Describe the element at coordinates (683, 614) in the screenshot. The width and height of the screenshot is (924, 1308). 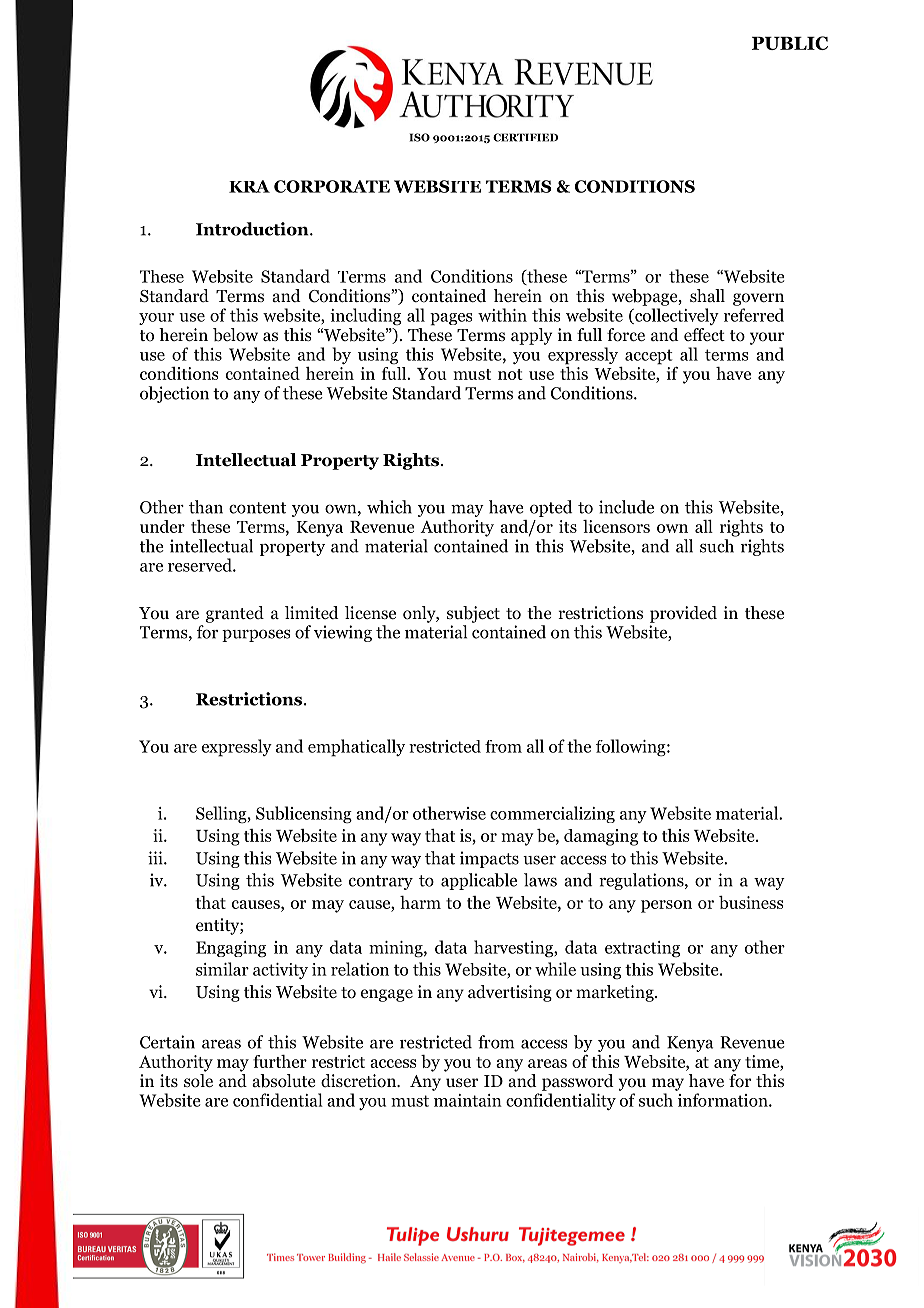
I see `provided` at that location.
